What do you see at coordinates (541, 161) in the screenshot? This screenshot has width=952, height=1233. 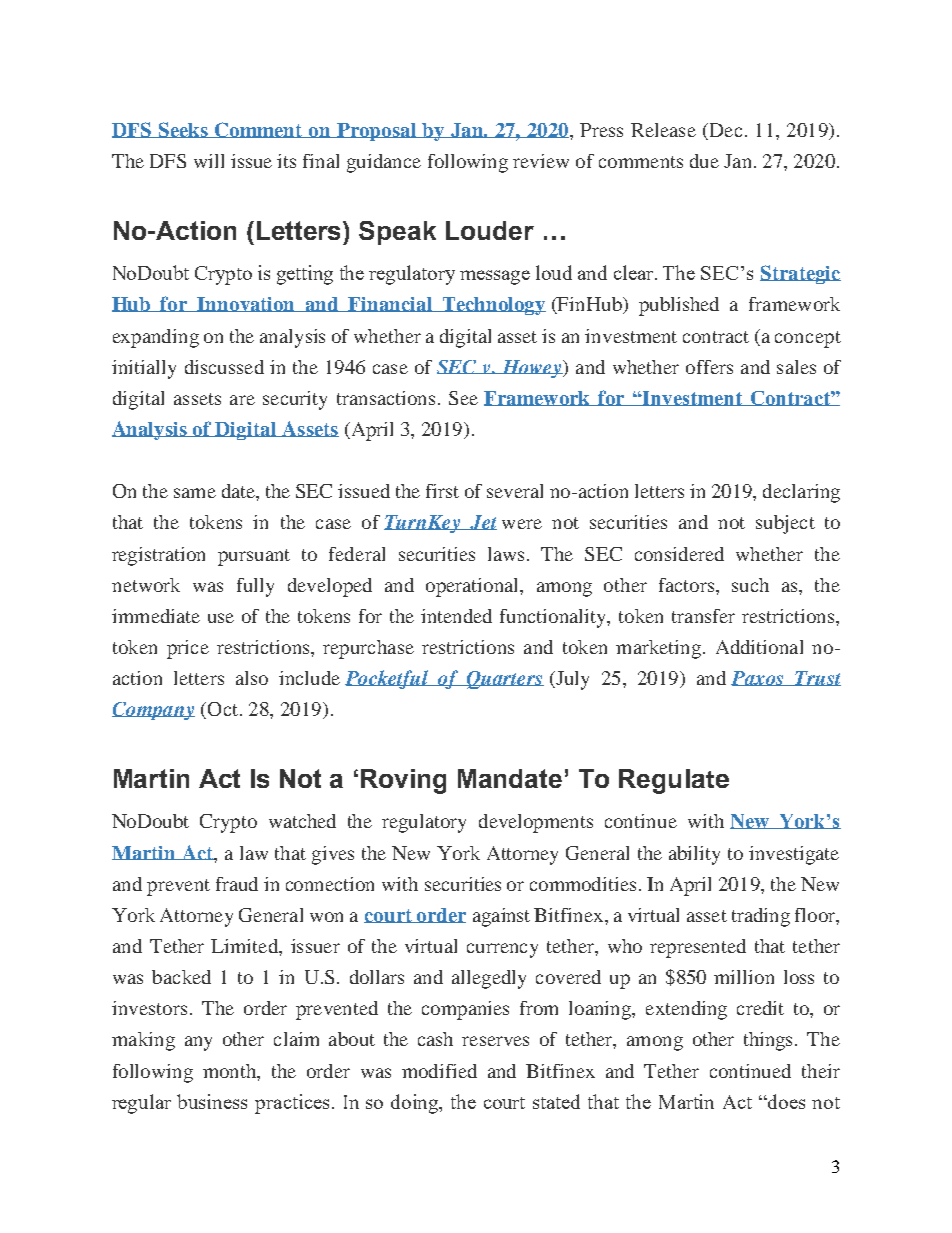 I see `review` at bounding box center [541, 161].
